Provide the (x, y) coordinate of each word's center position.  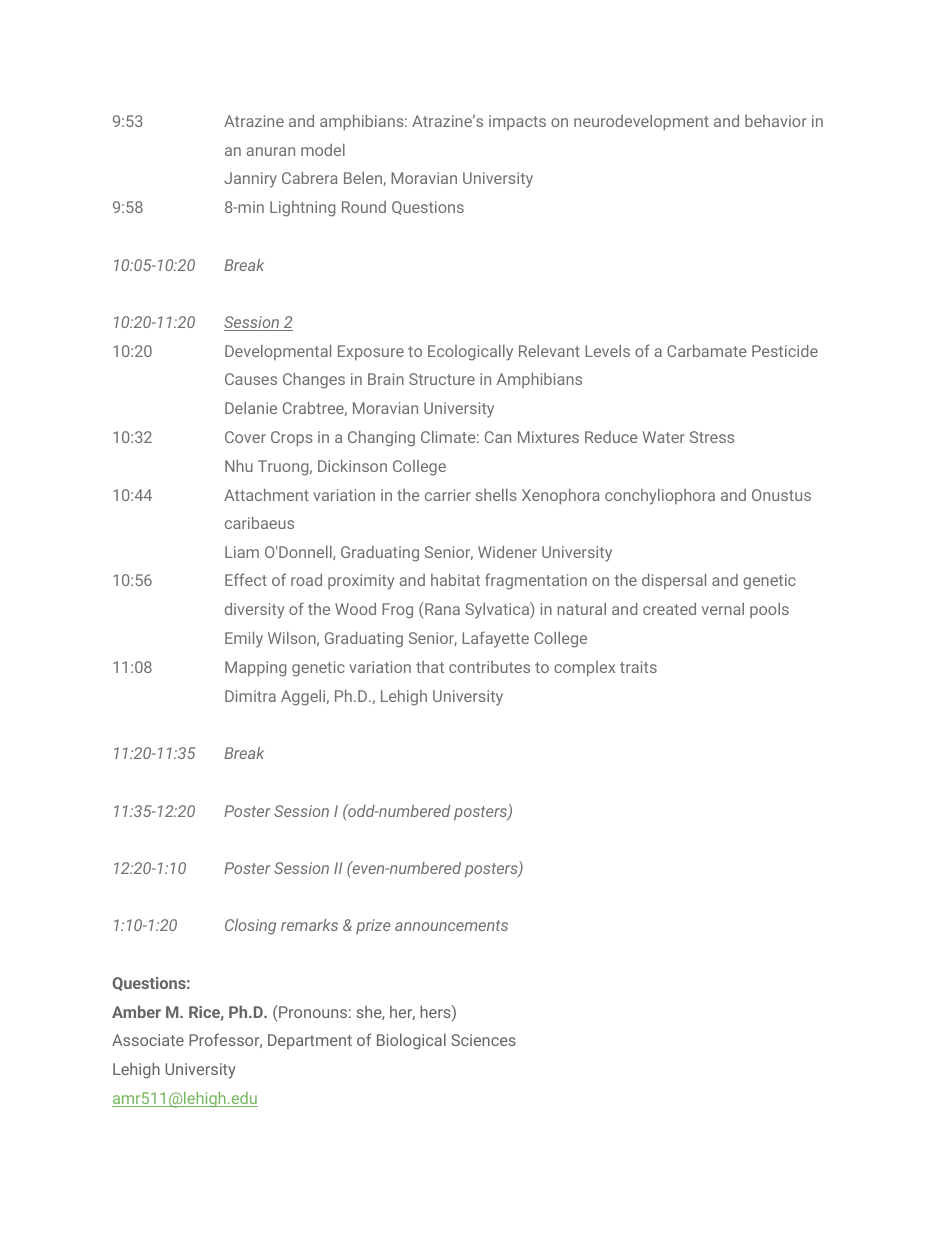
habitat (455, 580)
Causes (251, 379)
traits (638, 667)
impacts (517, 122)
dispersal (674, 581)
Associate (148, 1040)
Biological (411, 1041)
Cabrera (310, 178)
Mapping (256, 669)
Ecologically (470, 353)
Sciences (483, 1040)
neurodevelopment (641, 123)
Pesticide (785, 351)
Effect (246, 579)
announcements (451, 925)
